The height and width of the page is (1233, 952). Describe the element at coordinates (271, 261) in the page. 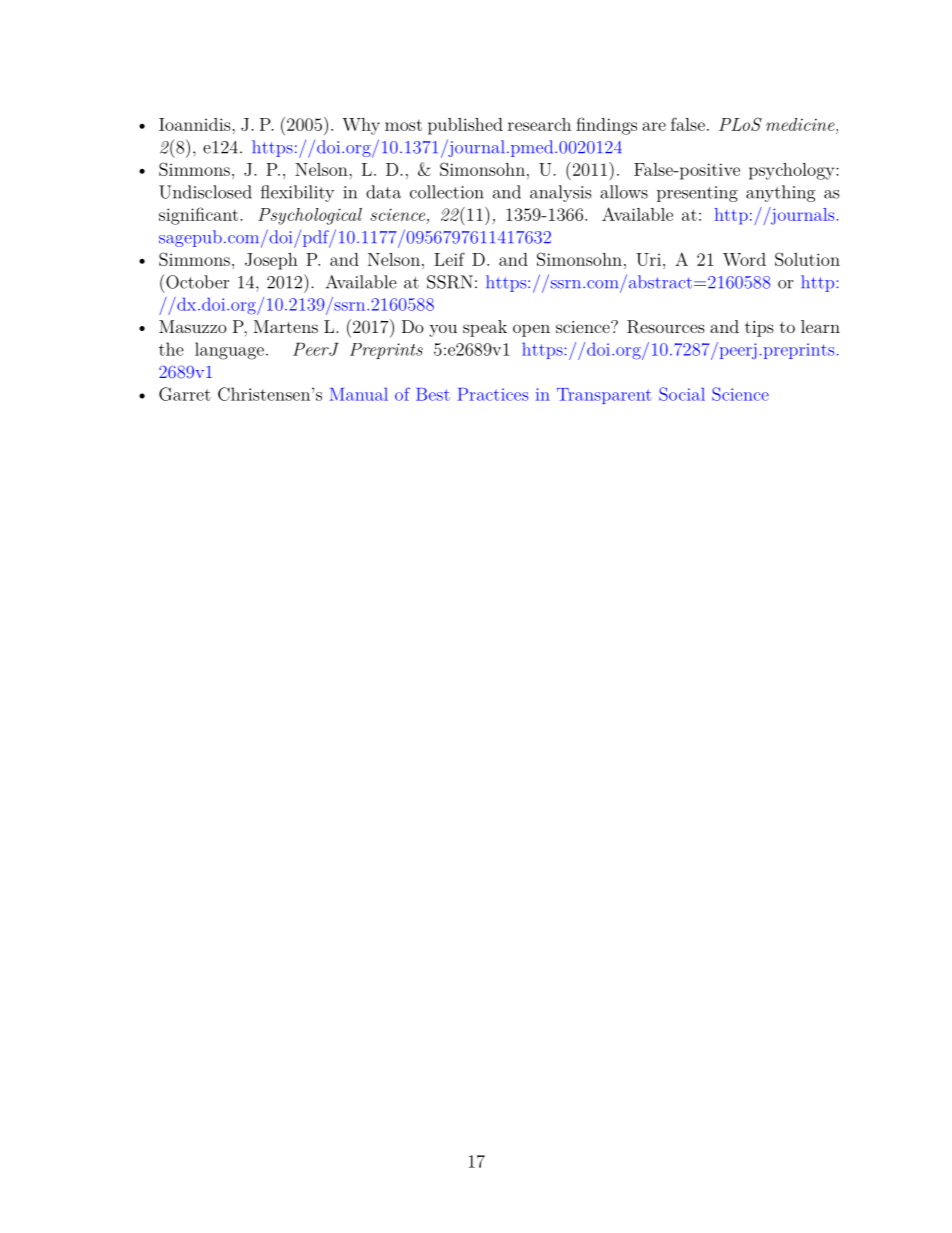

I see `Joseph` at that location.
